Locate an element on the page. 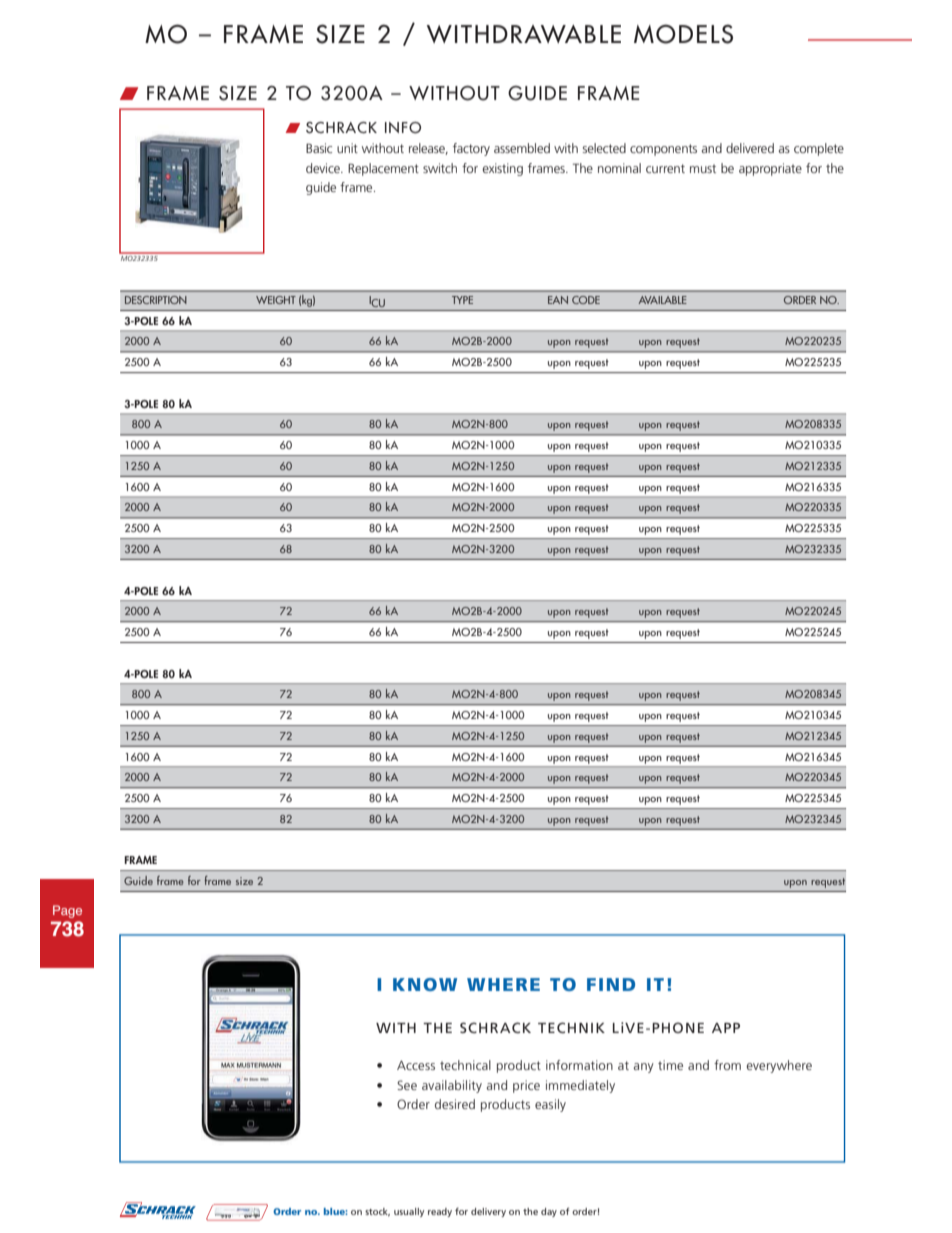 The height and width of the page is (1233, 952). factory is located at coordinates (471, 149).
